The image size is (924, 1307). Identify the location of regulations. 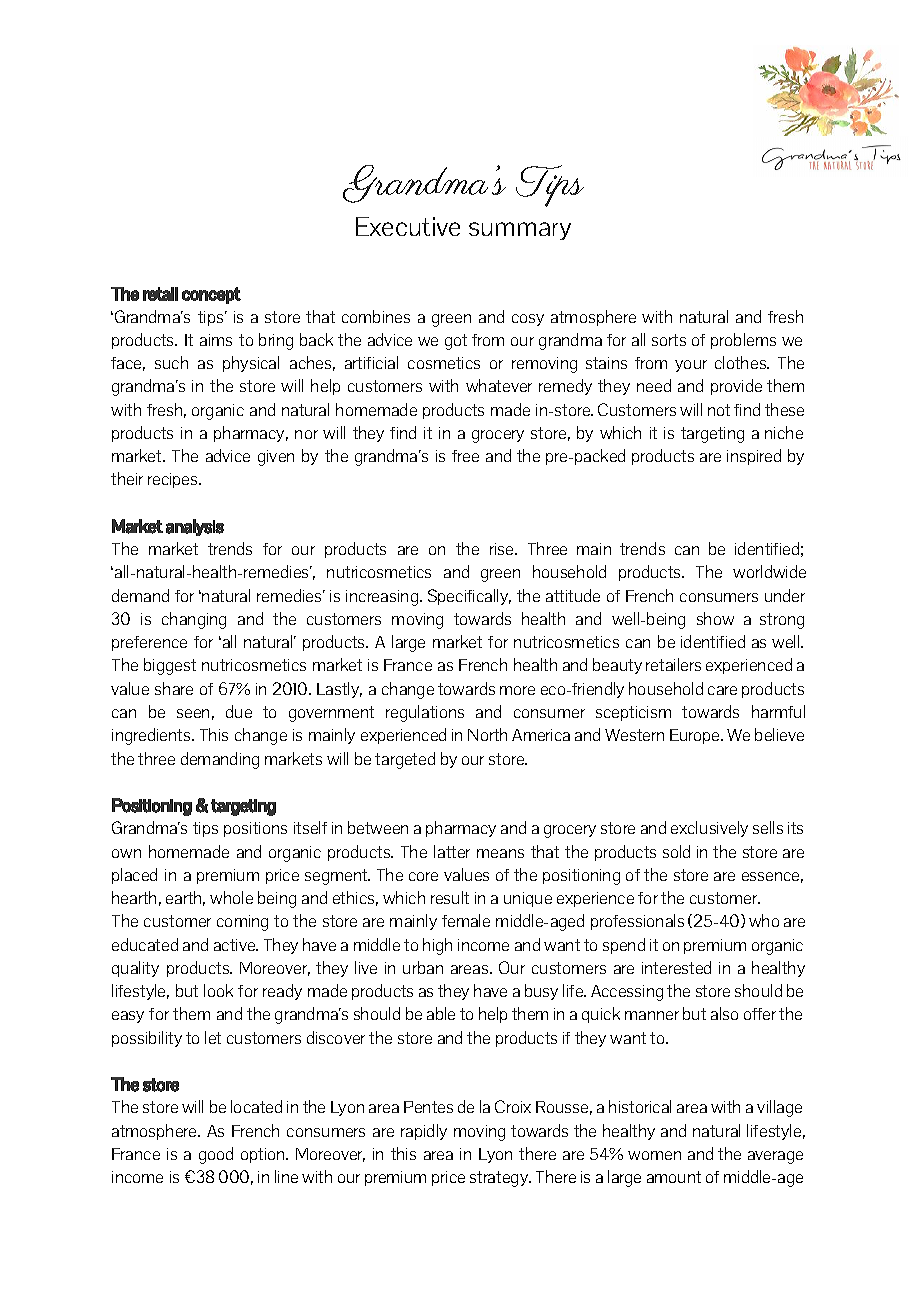
(425, 713).
